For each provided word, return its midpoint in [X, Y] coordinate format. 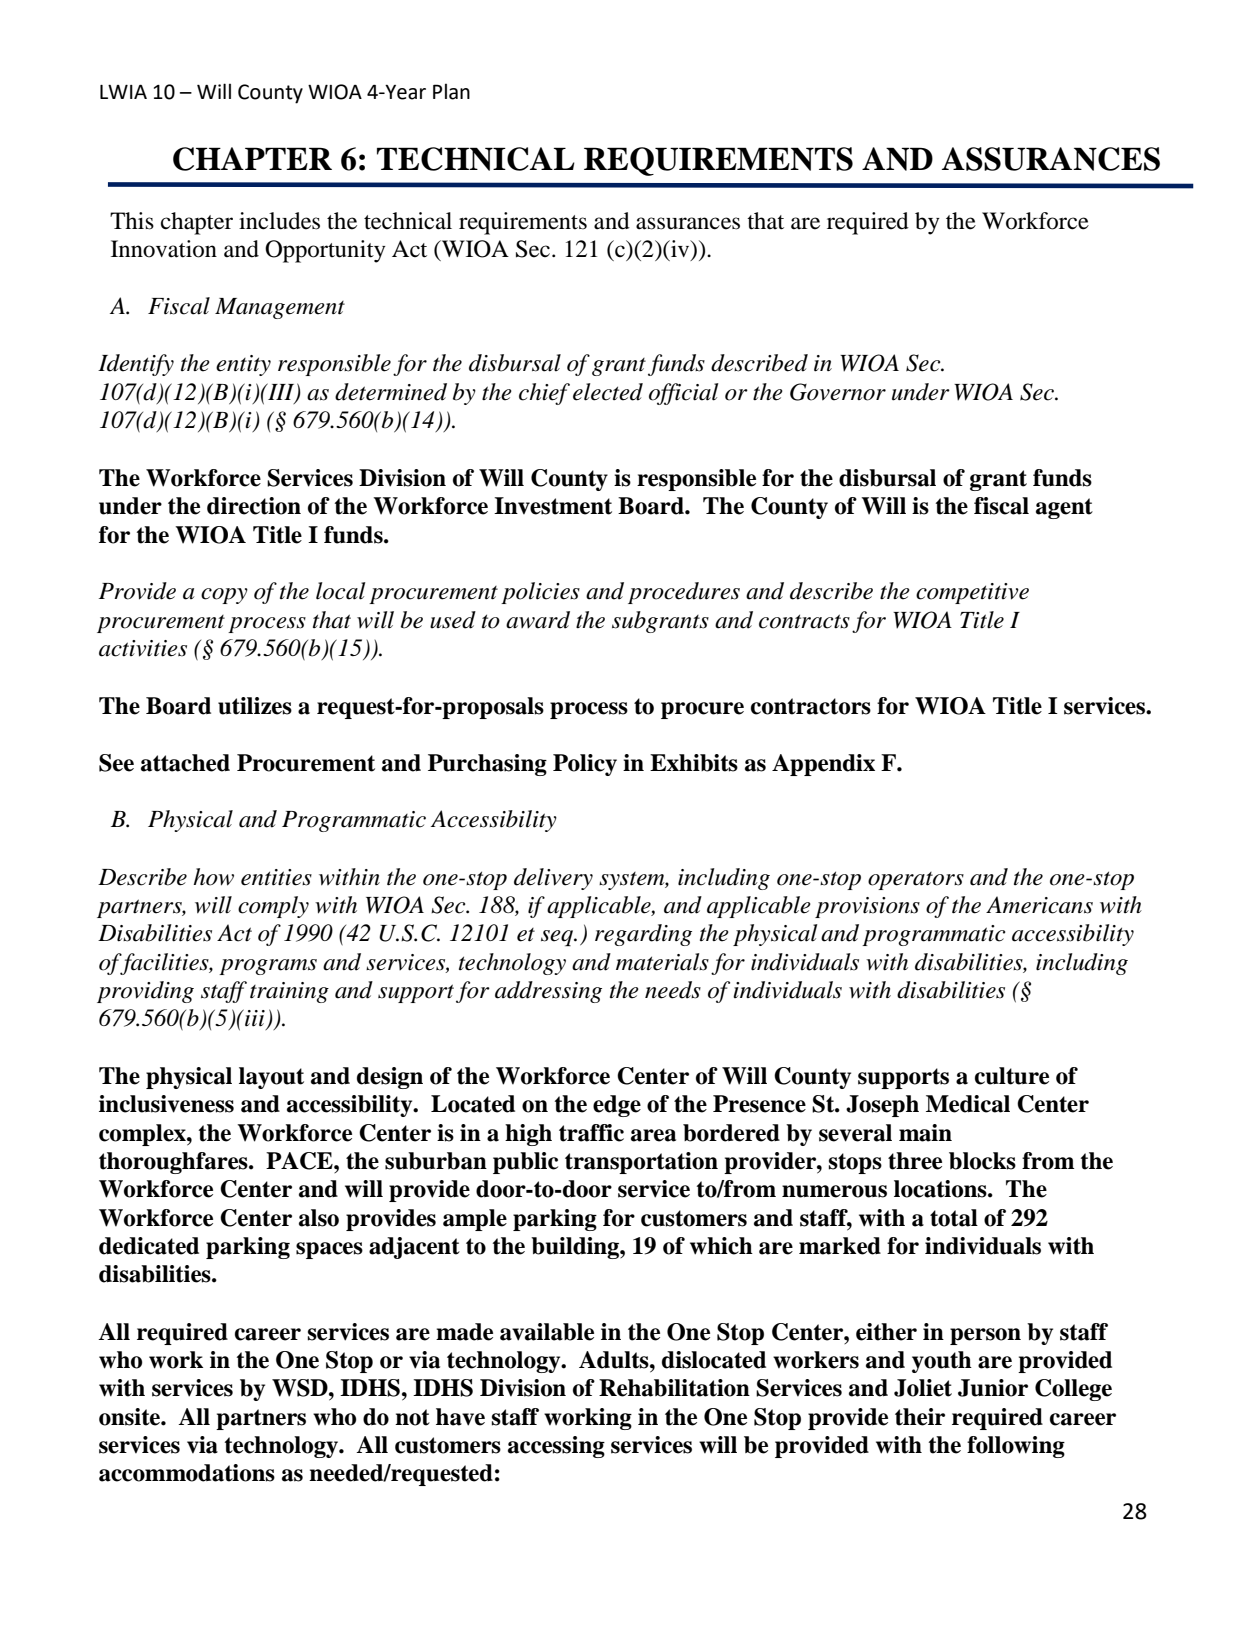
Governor [838, 392]
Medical [968, 1104]
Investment [553, 506]
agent [1064, 508]
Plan [451, 91]
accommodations [187, 1473]
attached [185, 763]
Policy [585, 765]
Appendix [823, 765]
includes [279, 221]
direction [254, 506]
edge [617, 1106]
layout [271, 1078]
